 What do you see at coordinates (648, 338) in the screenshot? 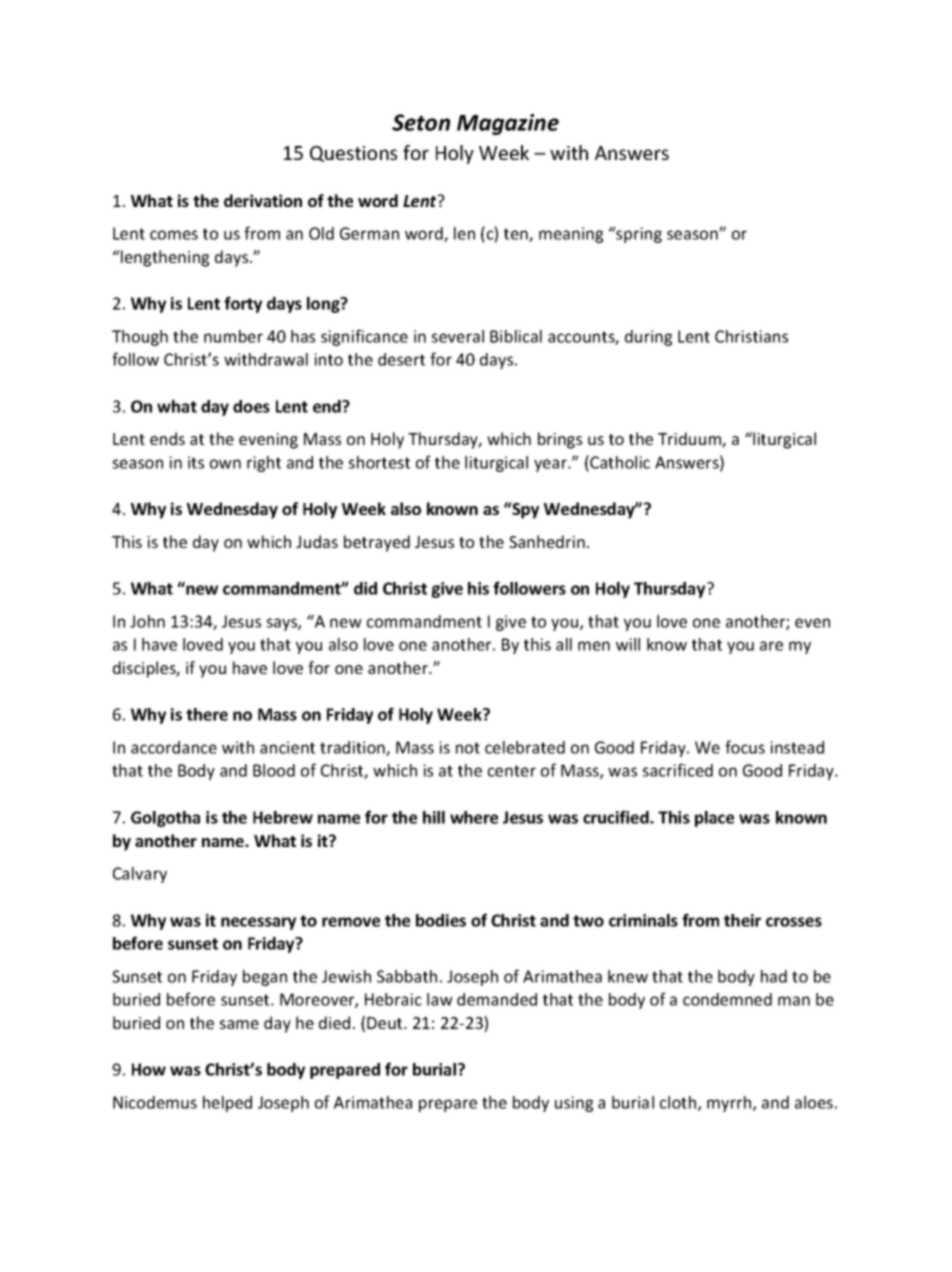
I see `during` at bounding box center [648, 338].
